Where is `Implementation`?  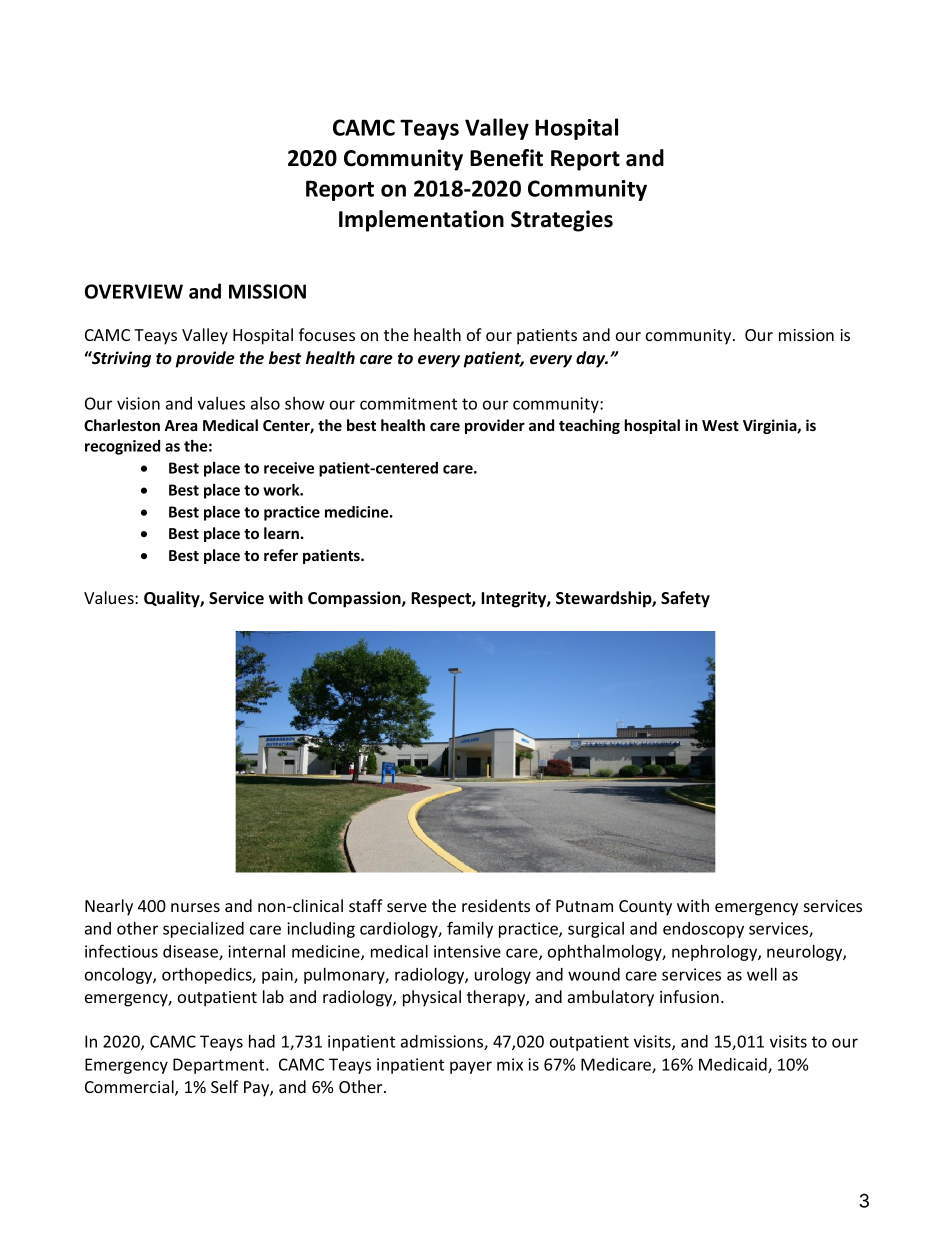 Implementation is located at coordinates (421, 221).
